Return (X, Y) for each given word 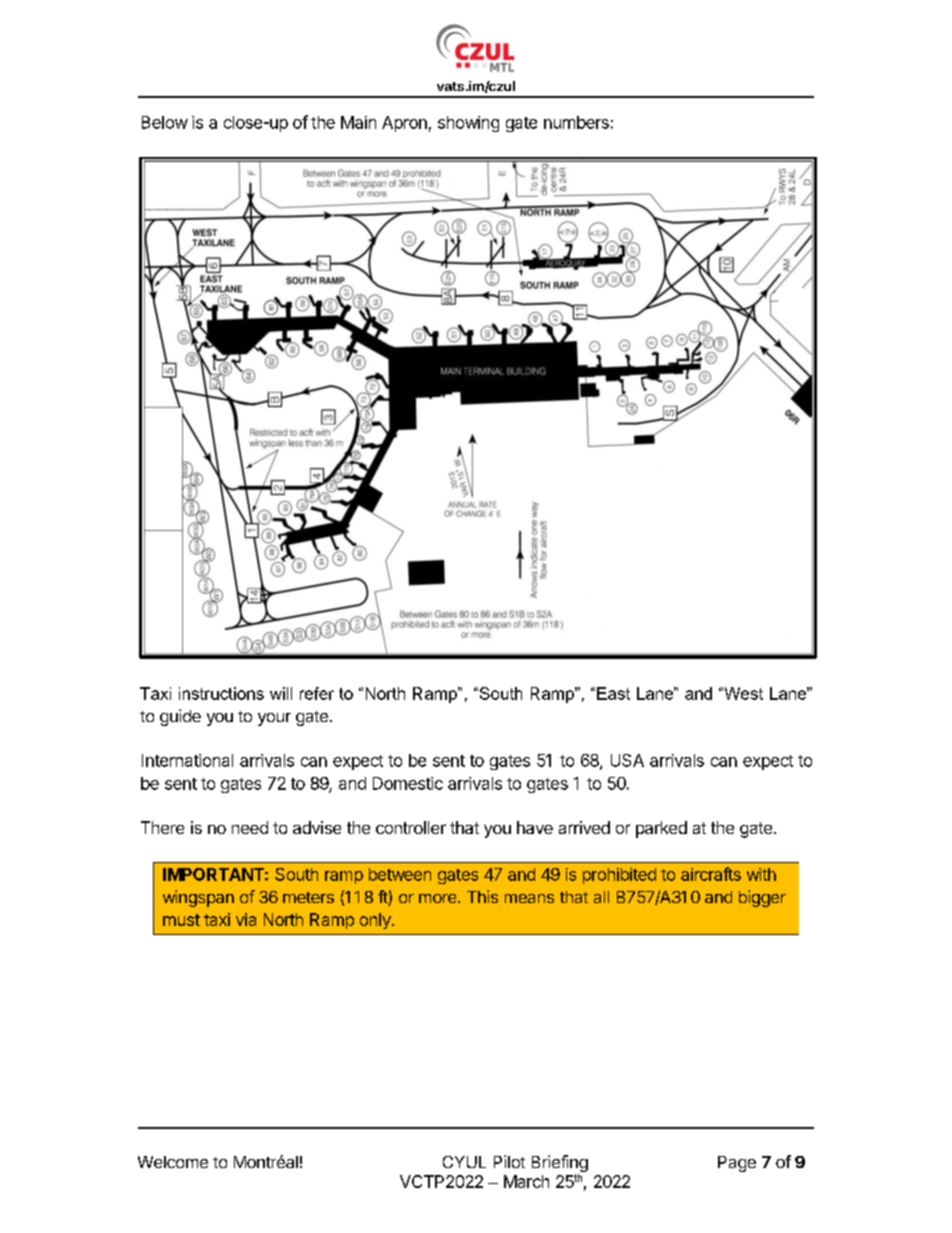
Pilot (509, 1161)
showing (468, 124)
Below (165, 122)
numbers (576, 122)
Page (737, 1164)
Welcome (173, 1162)
